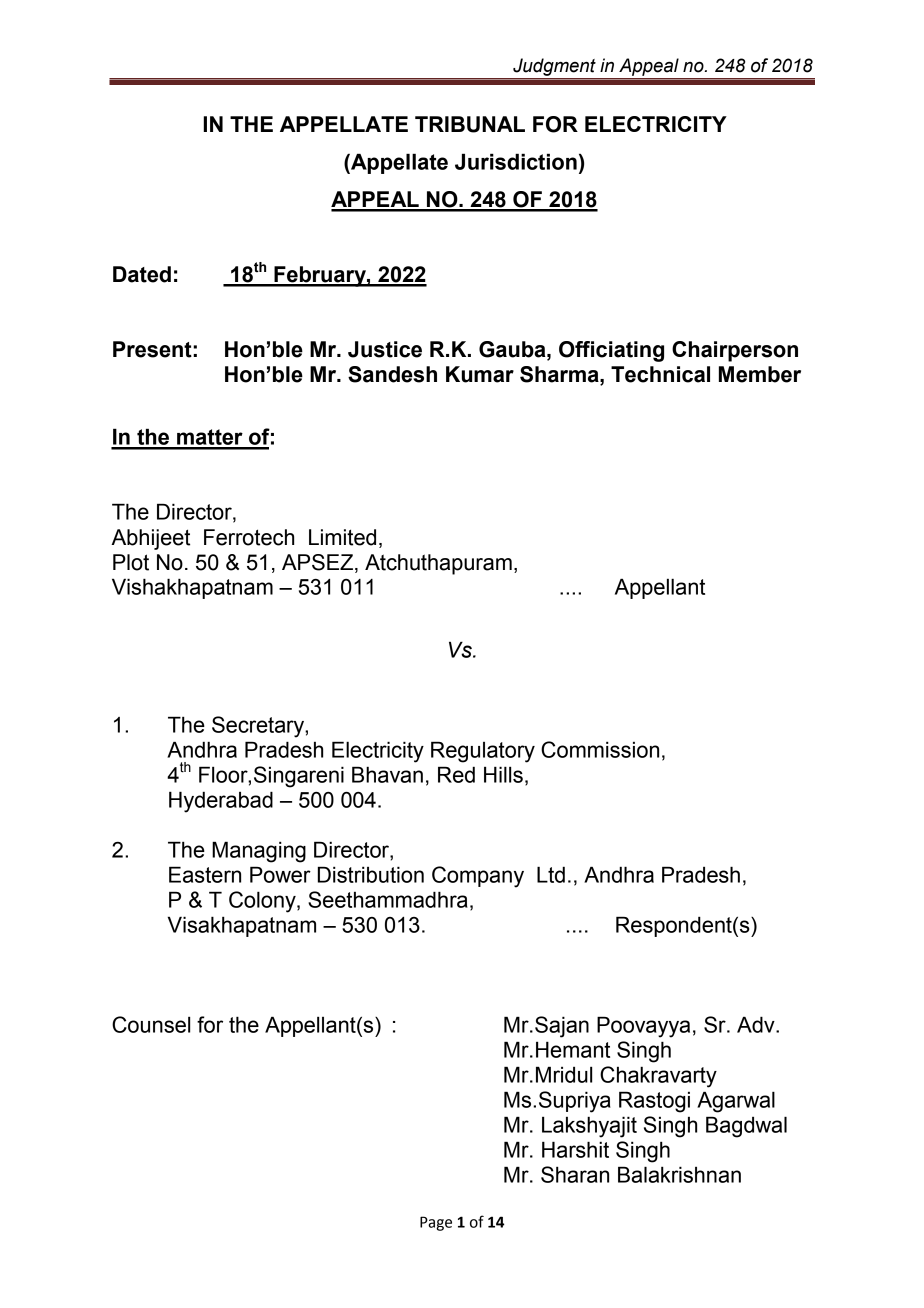  Describe the element at coordinates (480, 374) in the screenshot. I see `Kumar` at that location.
